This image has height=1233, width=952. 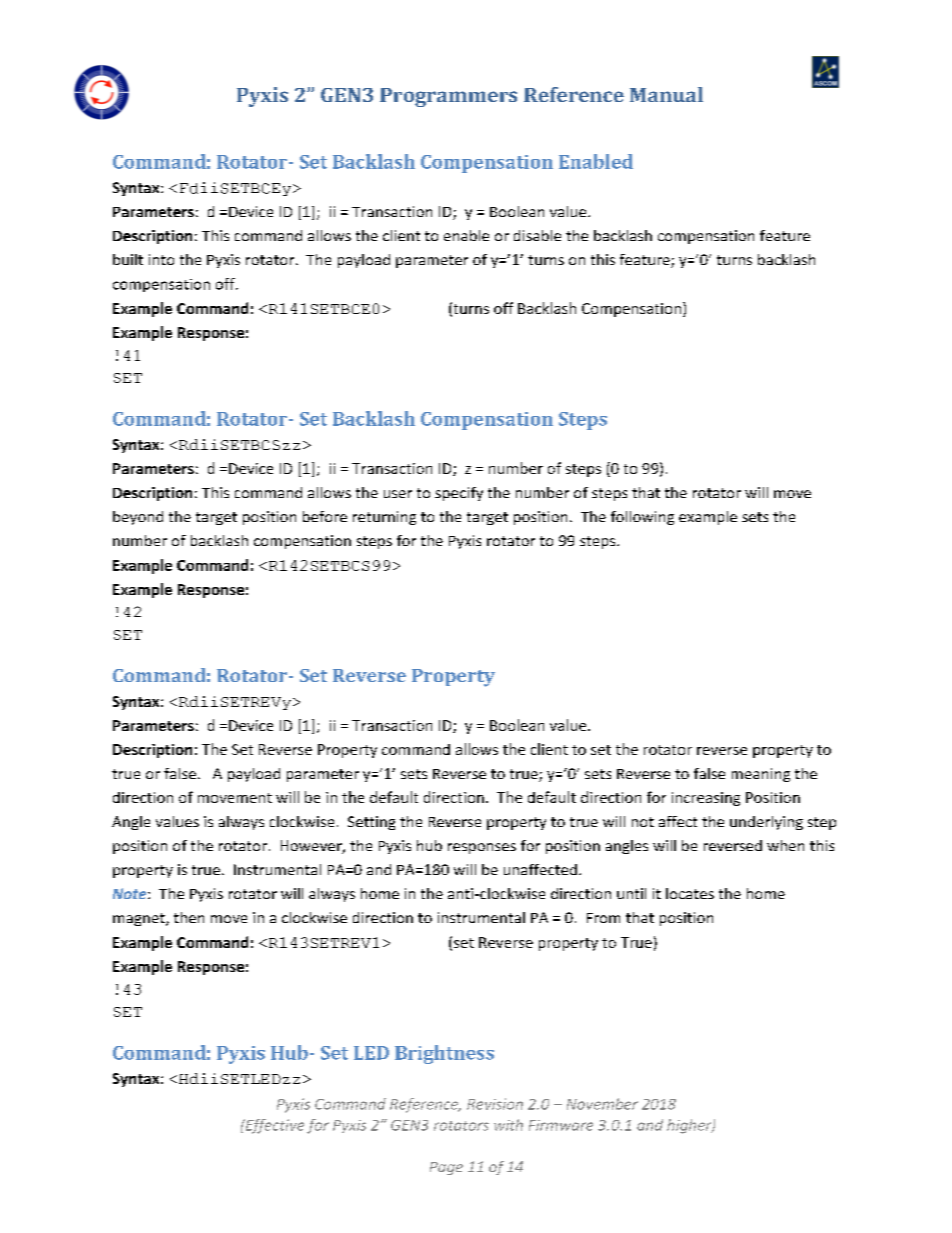 I want to click on then, so click(x=189, y=917).
